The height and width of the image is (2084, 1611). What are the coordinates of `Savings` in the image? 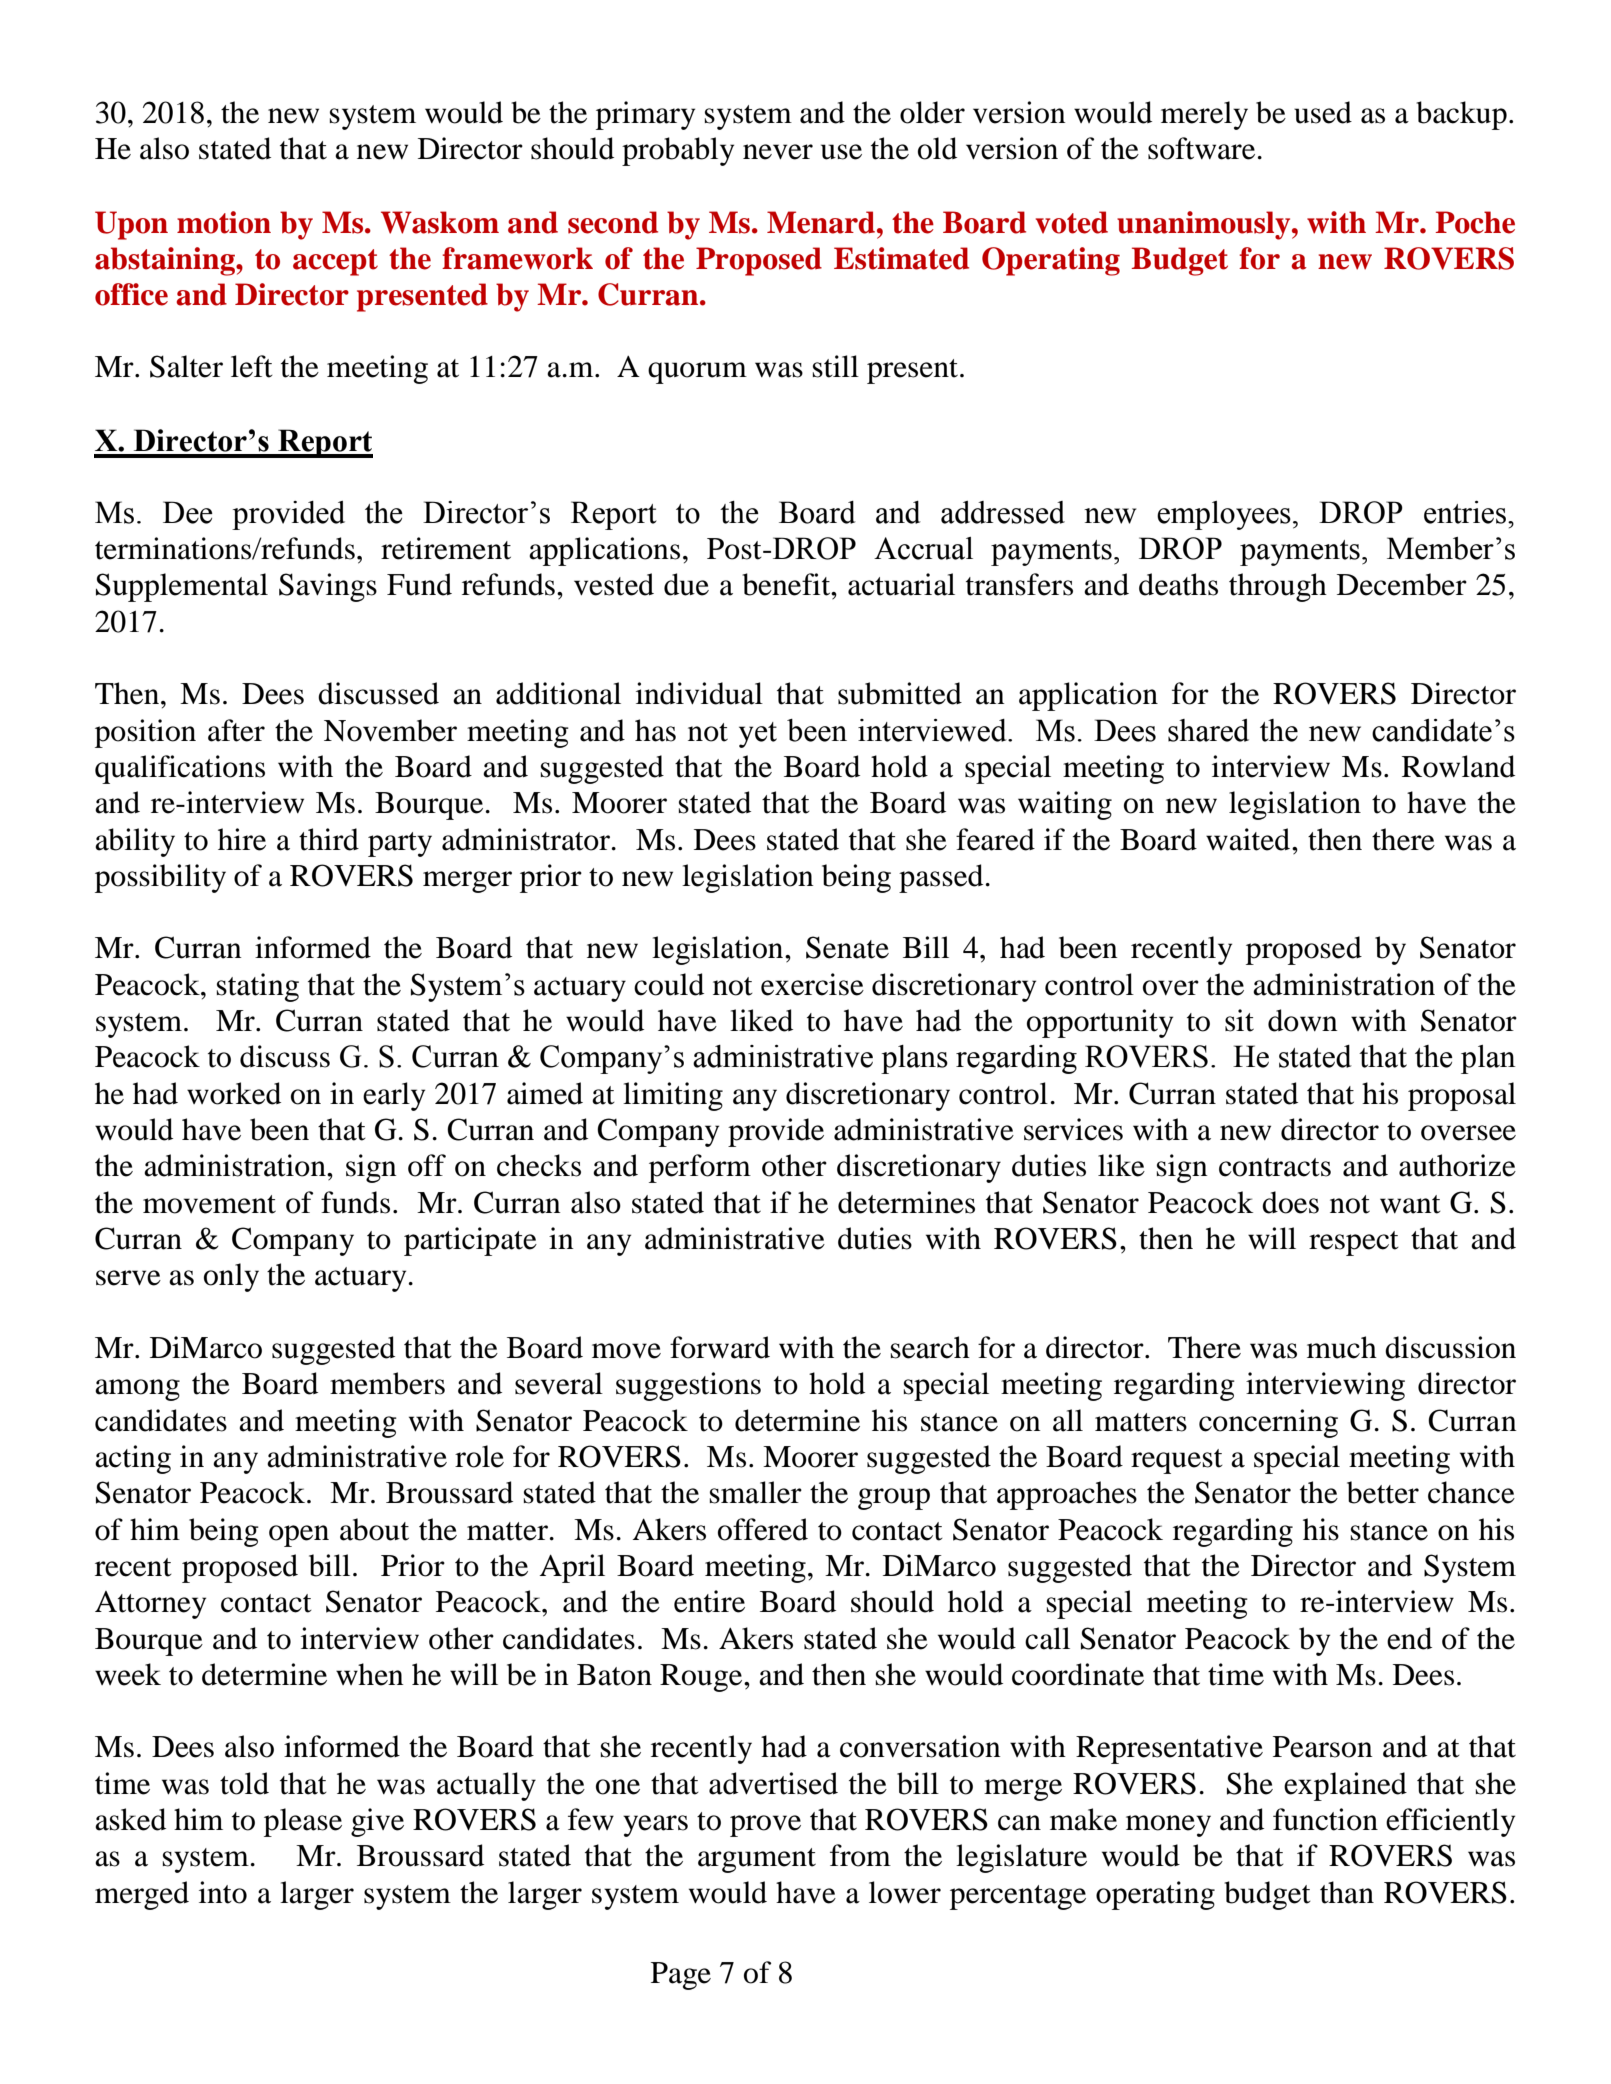 It's located at (328, 587).
